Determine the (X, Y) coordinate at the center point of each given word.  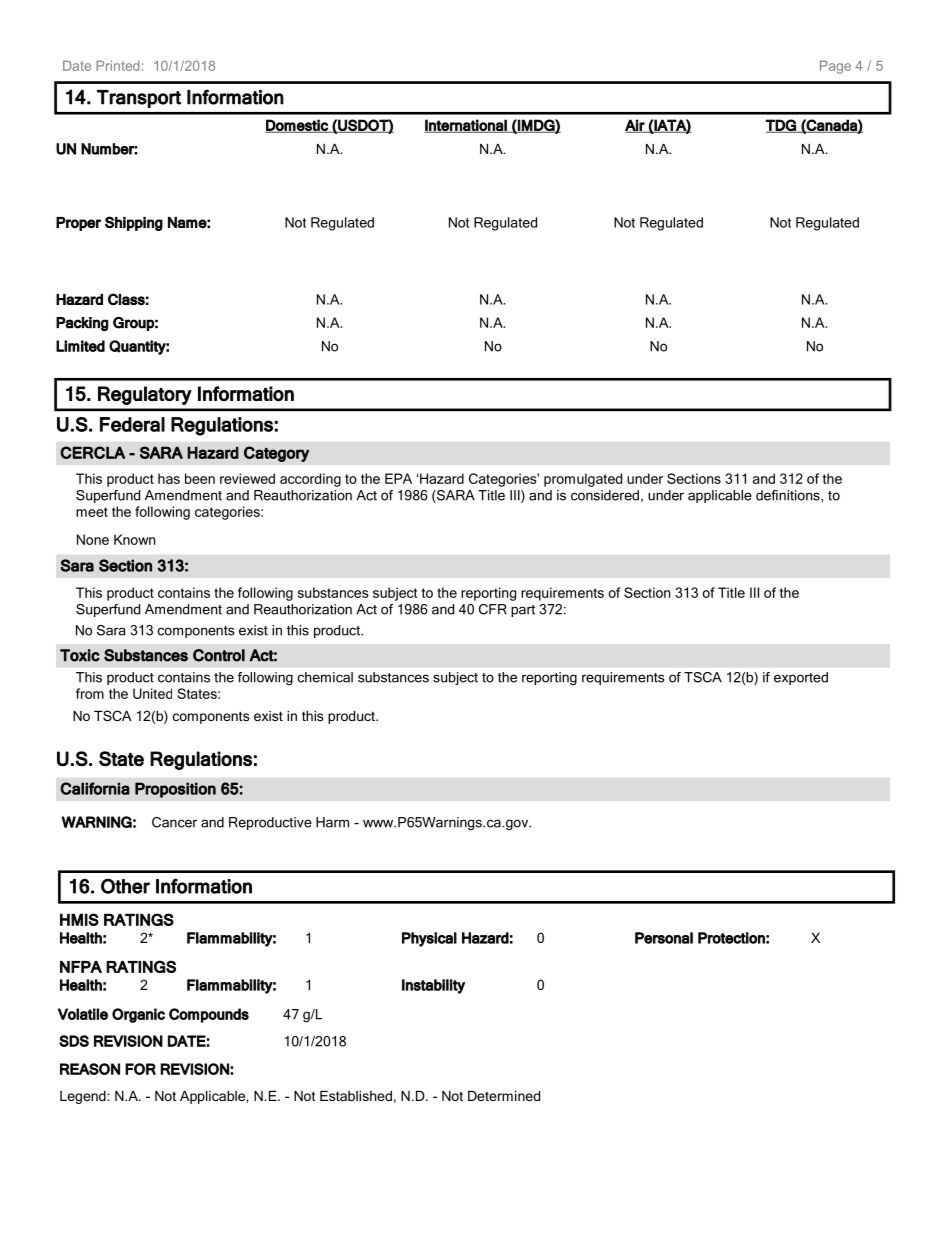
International (466, 126)
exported (801, 678)
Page (835, 67)
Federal (132, 424)
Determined (504, 1096)
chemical (325, 677)
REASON (90, 1069)
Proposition (175, 790)
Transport (139, 99)
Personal (664, 938)
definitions (789, 496)
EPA (398, 478)
